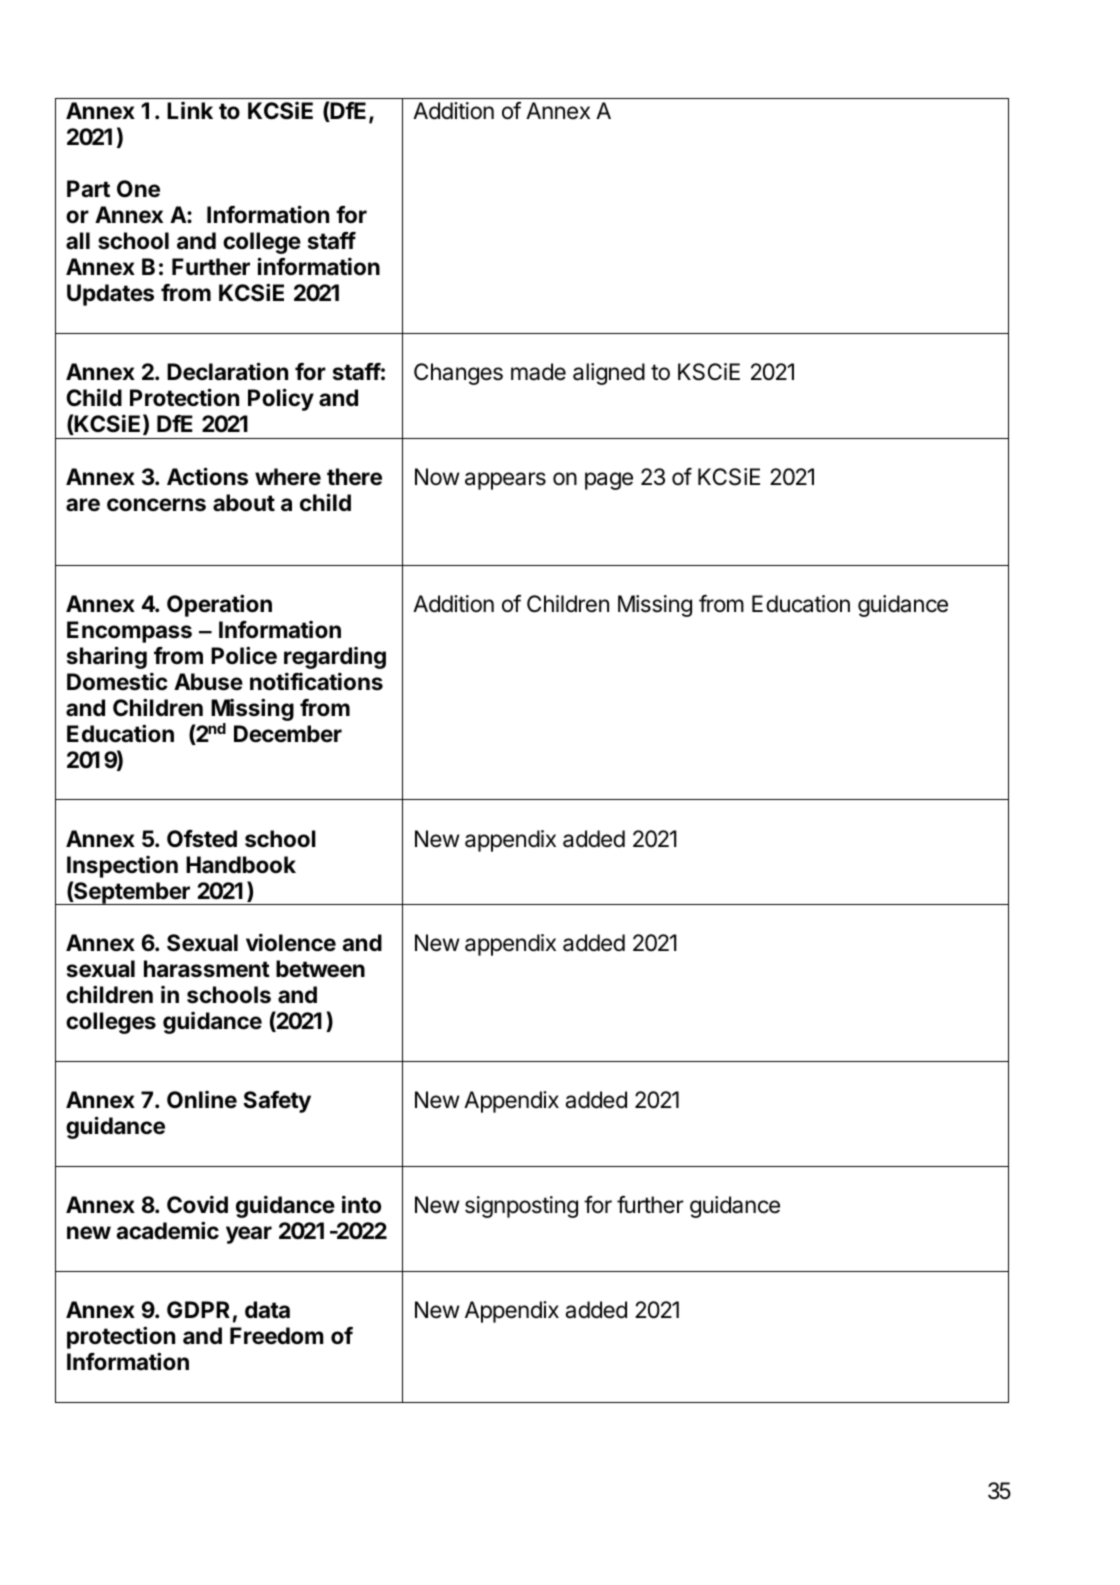  Describe the element at coordinates (190, 110) in the screenshot. I see `Link` at that location.
